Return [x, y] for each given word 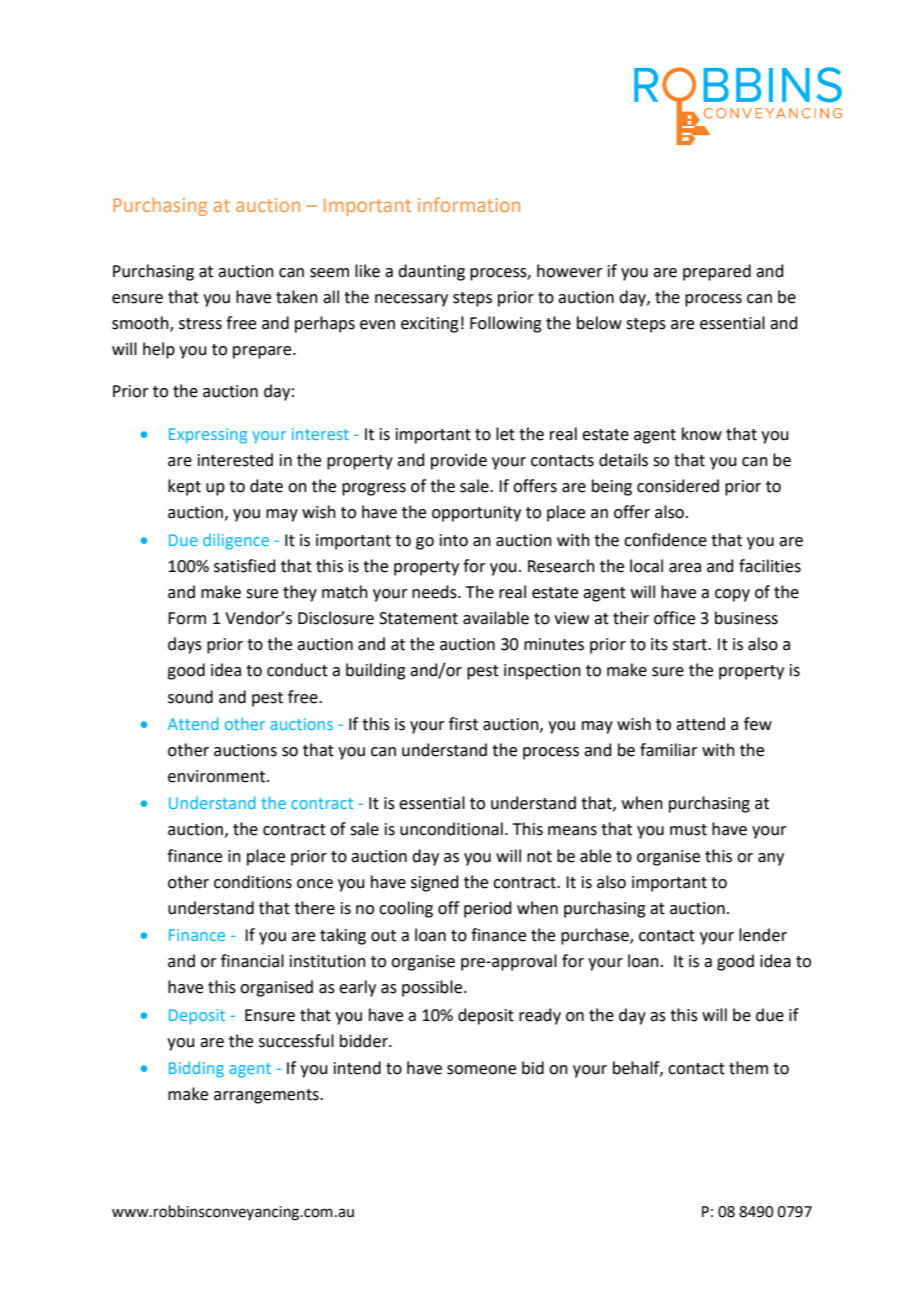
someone [481, 1070]
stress [200, 324]
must [688, 830]
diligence [236, 541]
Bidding [196, 1069]
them [748, 1068]
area [685, 568]
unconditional [451, 829]
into [454, 540]
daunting [431, 272]
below [599, 323]
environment [218, 776]
